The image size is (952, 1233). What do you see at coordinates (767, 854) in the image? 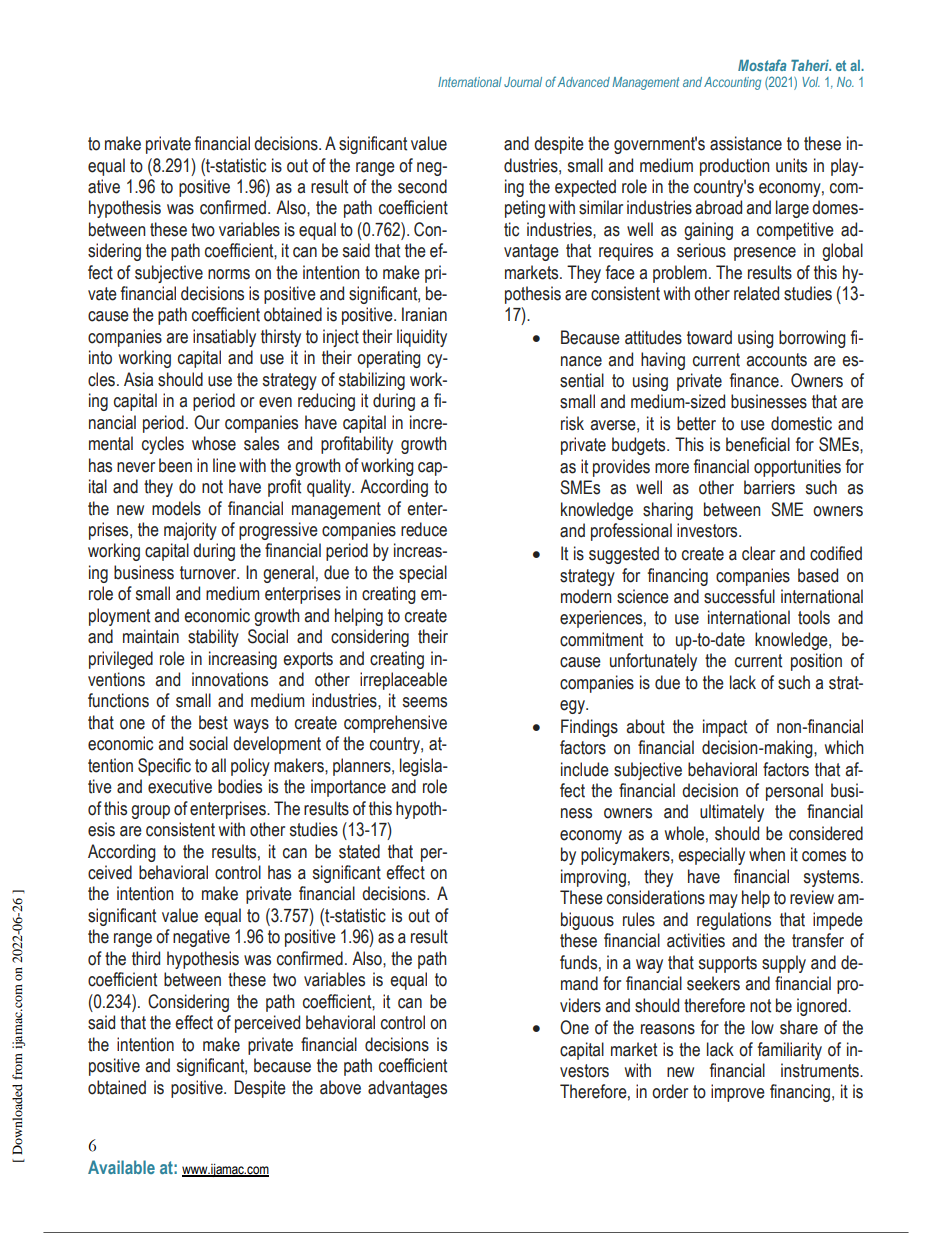
I see `when` at bounding box center [767, 854].
